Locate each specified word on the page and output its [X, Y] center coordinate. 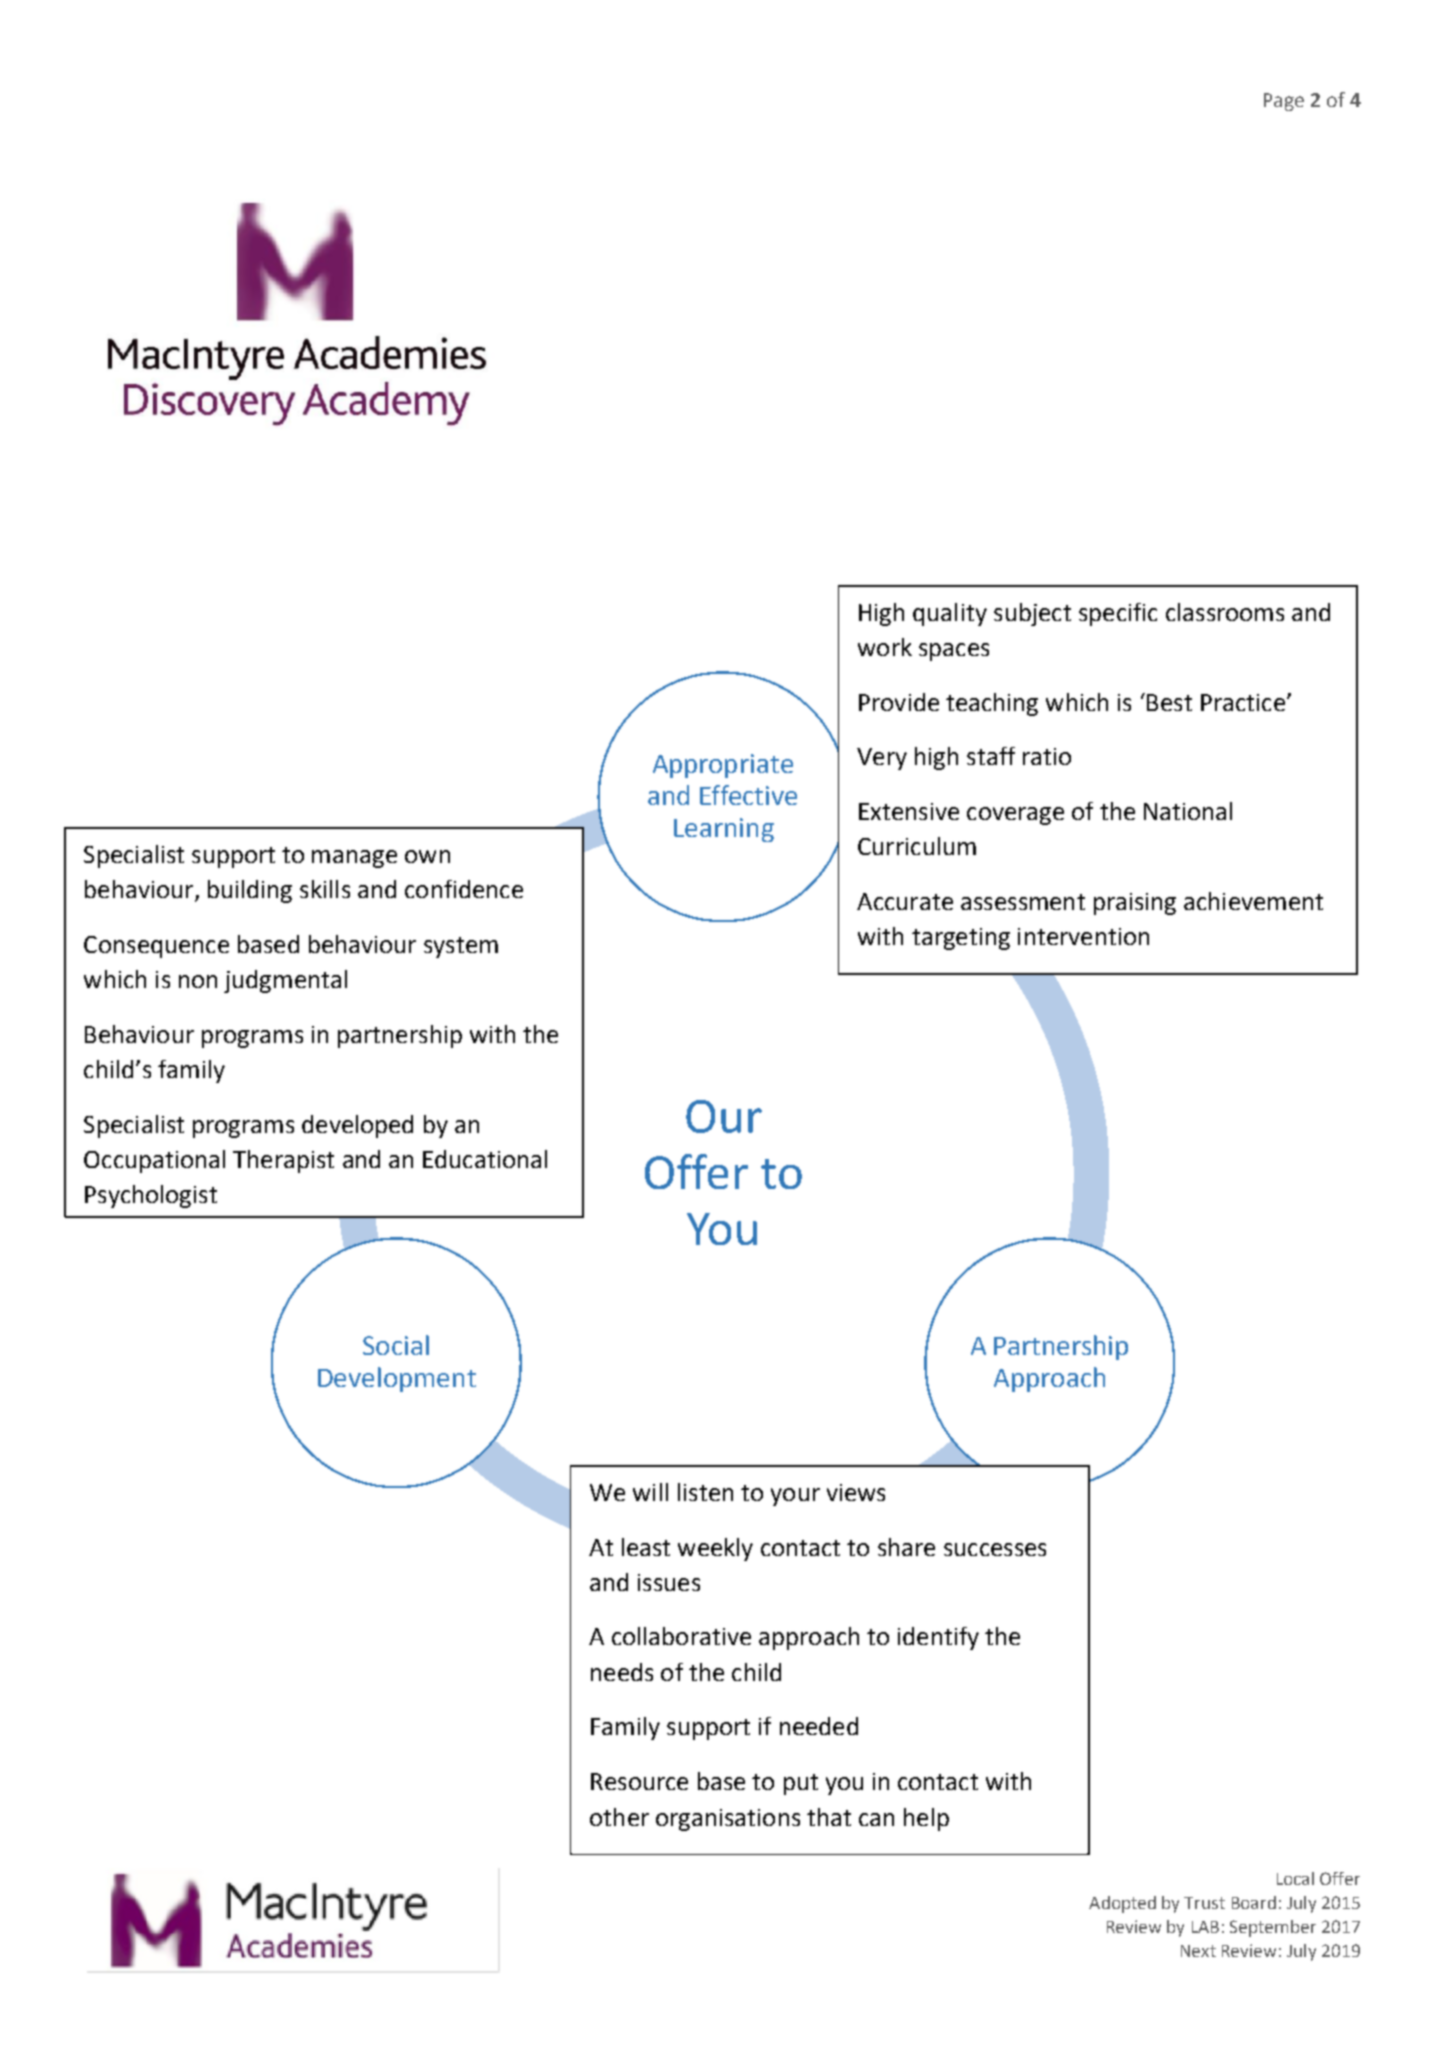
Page [1284, 102]
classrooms [1225, 612]
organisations [728, 1820]
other [619, 1817]
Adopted [1122, 1904]
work [885, 647]
